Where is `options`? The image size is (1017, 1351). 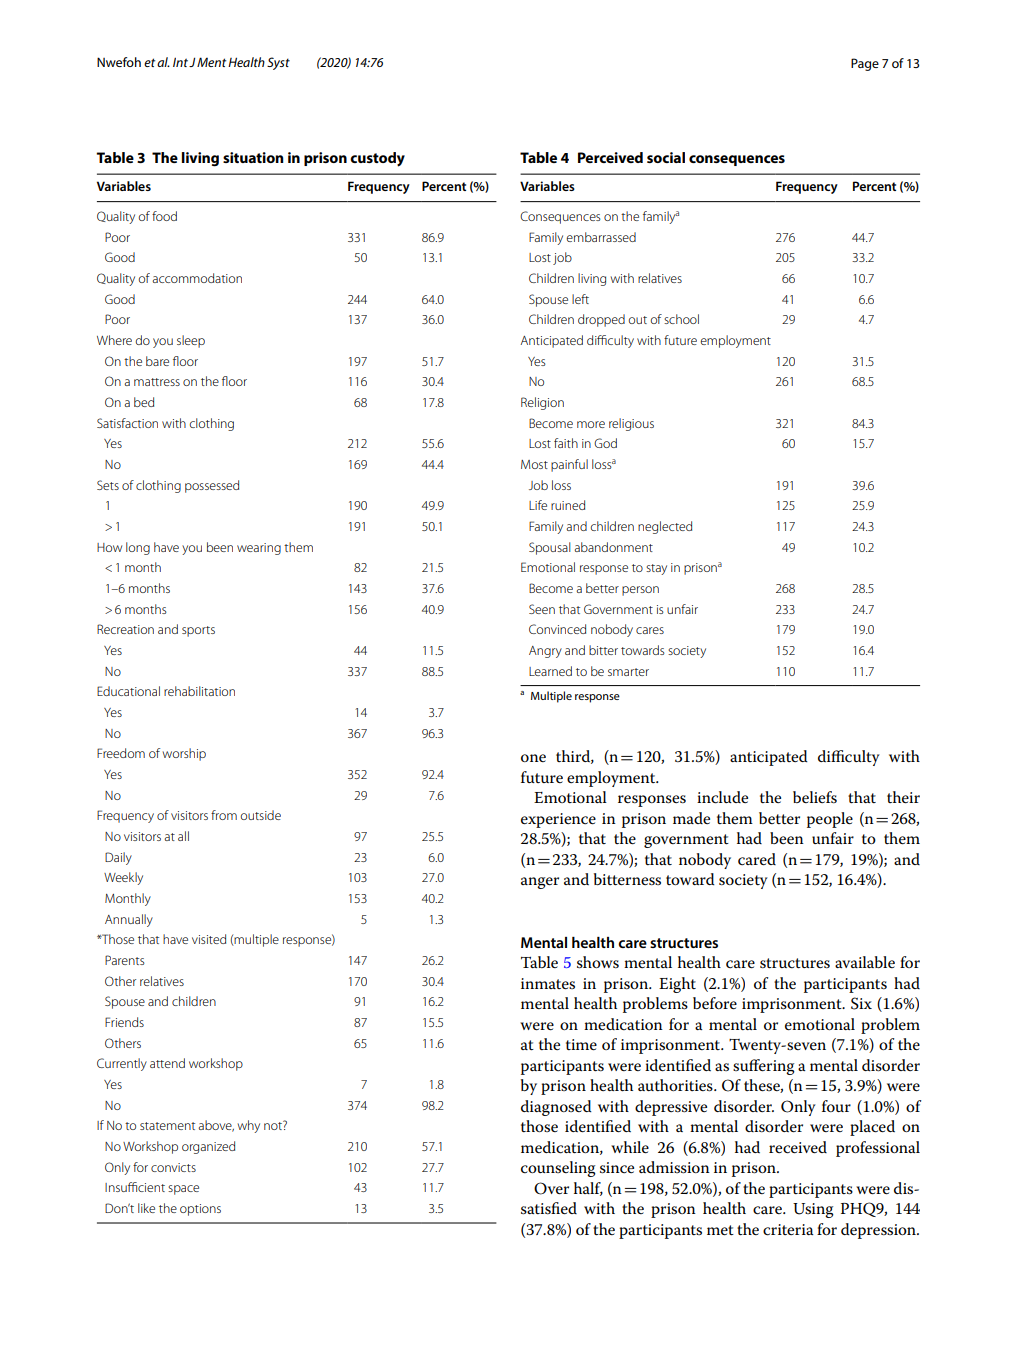
options is located at coordinates (200, 1210).
